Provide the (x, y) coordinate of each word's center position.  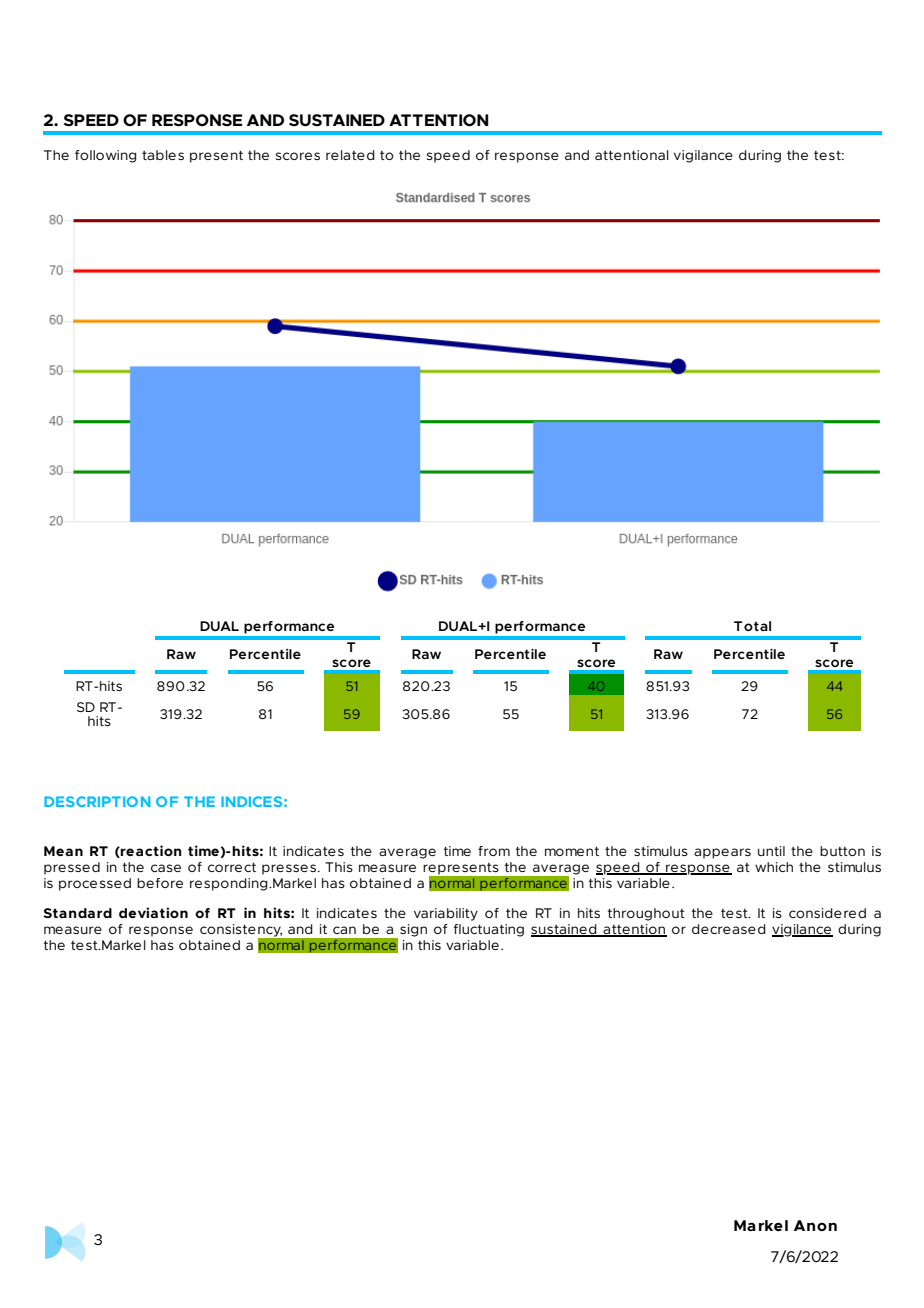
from (494, 851)
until (771, 851)
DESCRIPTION (97, 801)
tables (163, 155)
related (350, 155)
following (106, 156)
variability (446, 914)
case (166, 868)
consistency (241, 931)
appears (722, 853)
